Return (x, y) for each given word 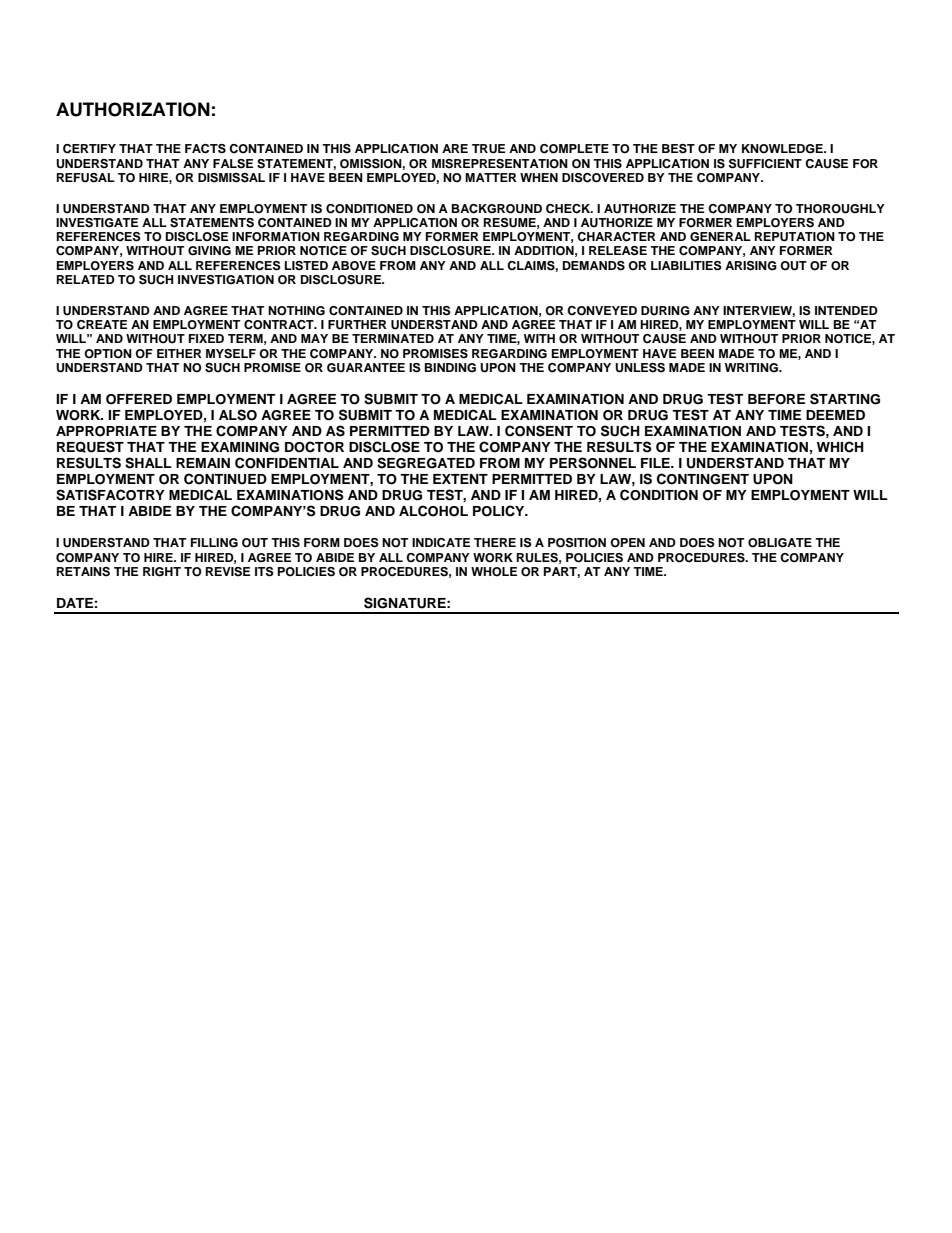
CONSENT (539, 431)
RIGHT (162, 572)
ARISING (751, 266)
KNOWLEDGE (783, 149)
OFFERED (139, 399)
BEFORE (776, 399)
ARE (455, 148)
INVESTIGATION (226, 280)
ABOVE (354, 266)
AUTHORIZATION (133, 109)
